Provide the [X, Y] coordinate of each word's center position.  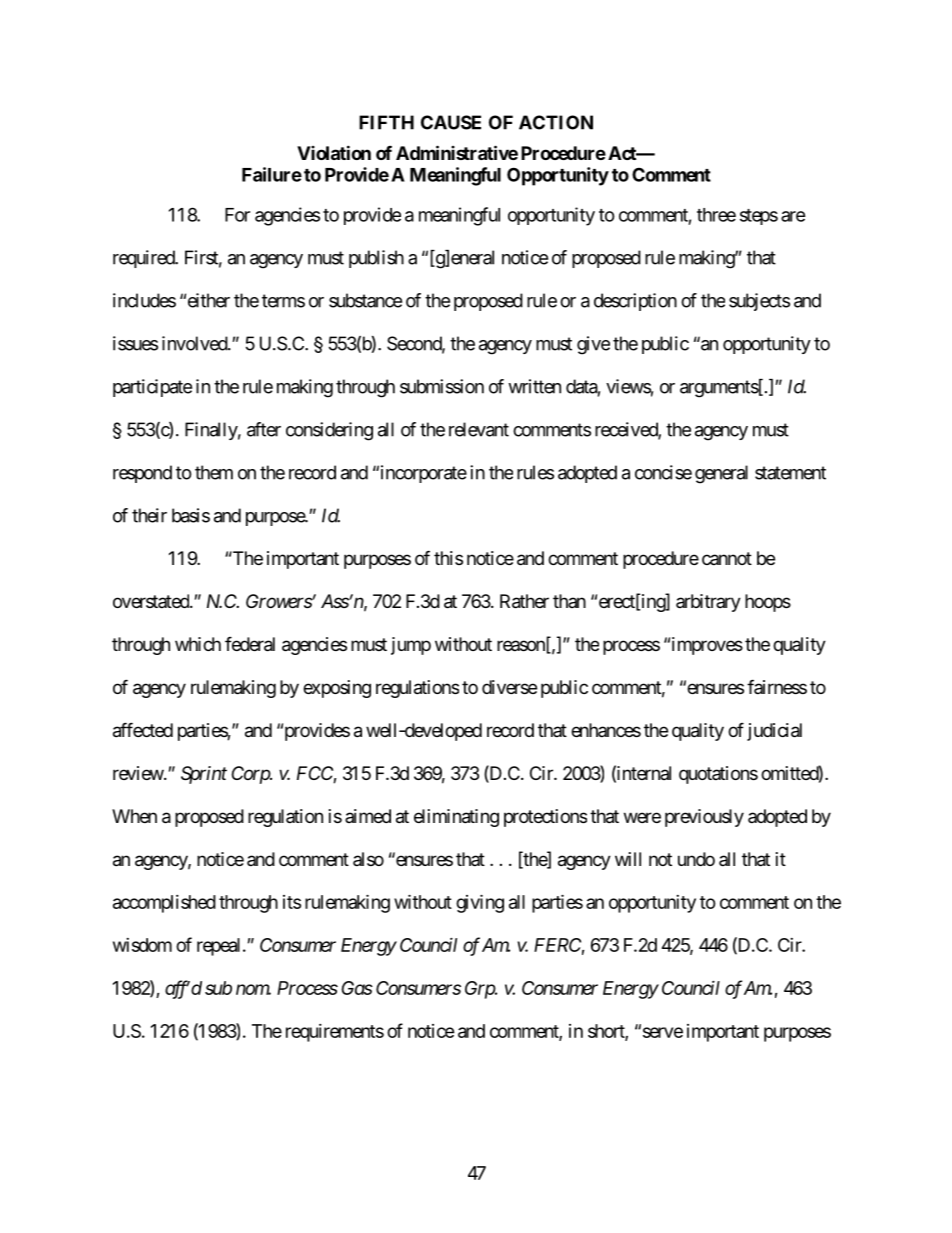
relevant [479, 429]
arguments [719, 389]
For [237, 215]
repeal [220, 947]
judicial [774, 732]
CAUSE [451, 122]
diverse [509, 687]
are [793, 216]
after [264, 429]
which [198, 644]
